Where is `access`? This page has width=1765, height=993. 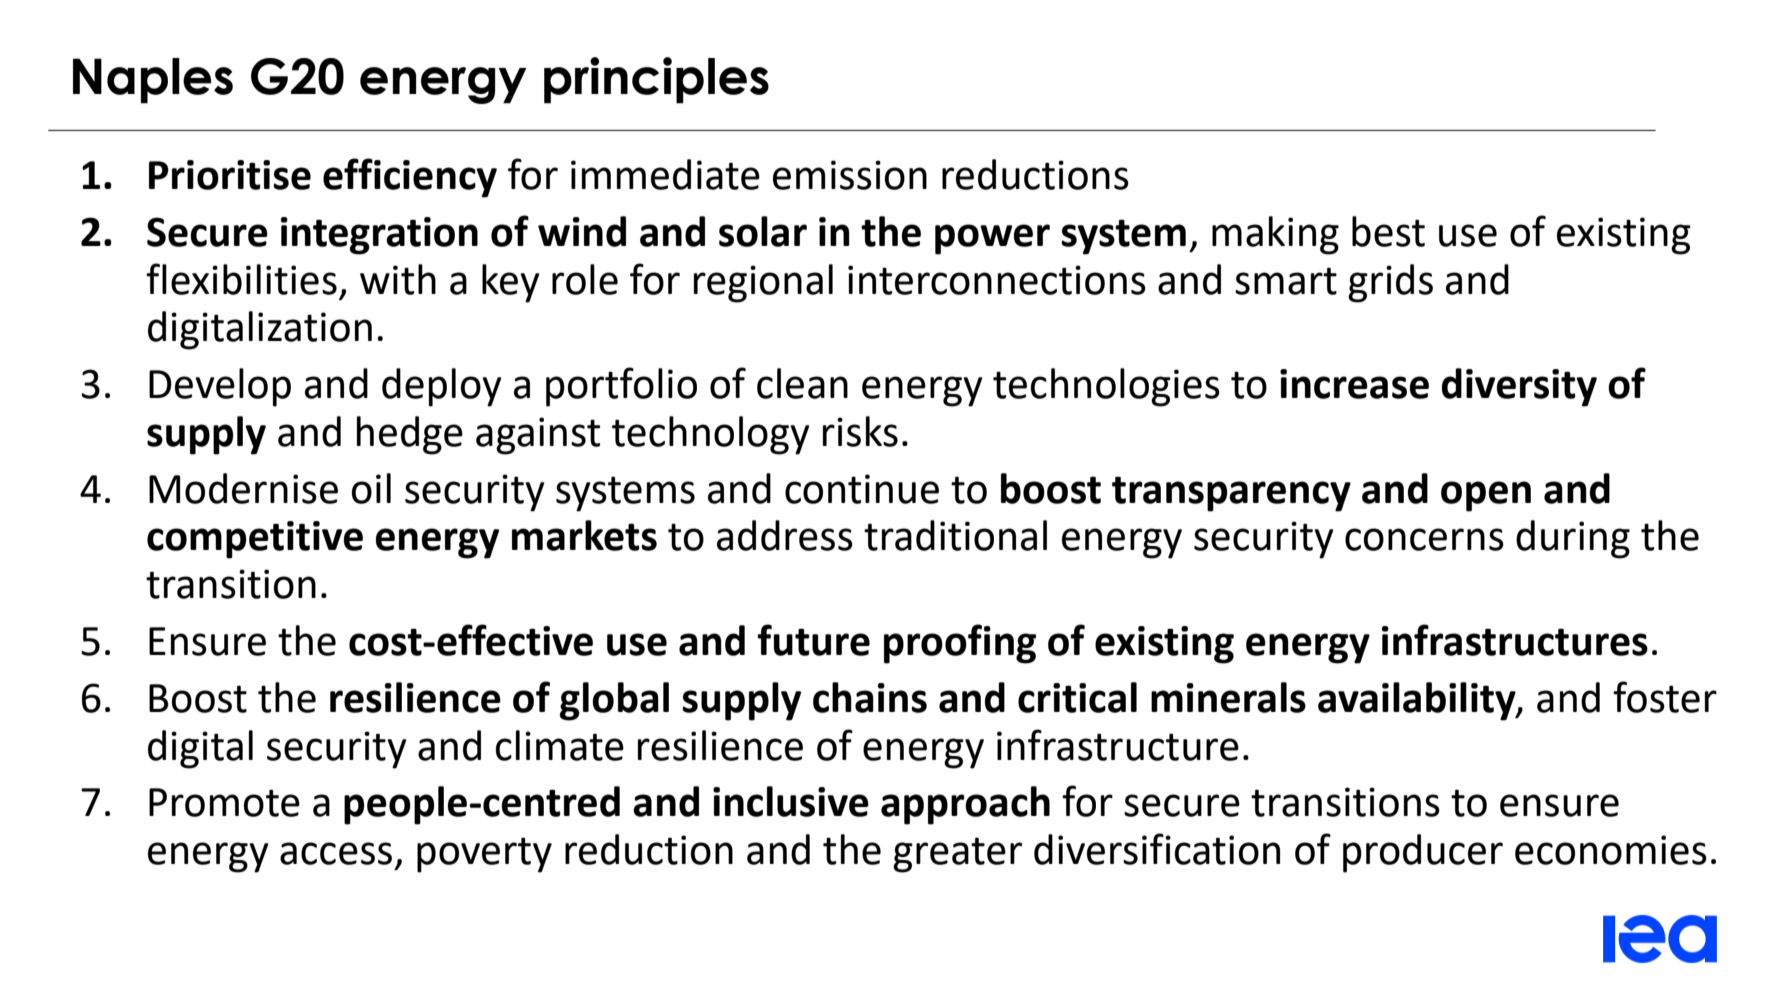 access is located at coordinates (336, 853).
